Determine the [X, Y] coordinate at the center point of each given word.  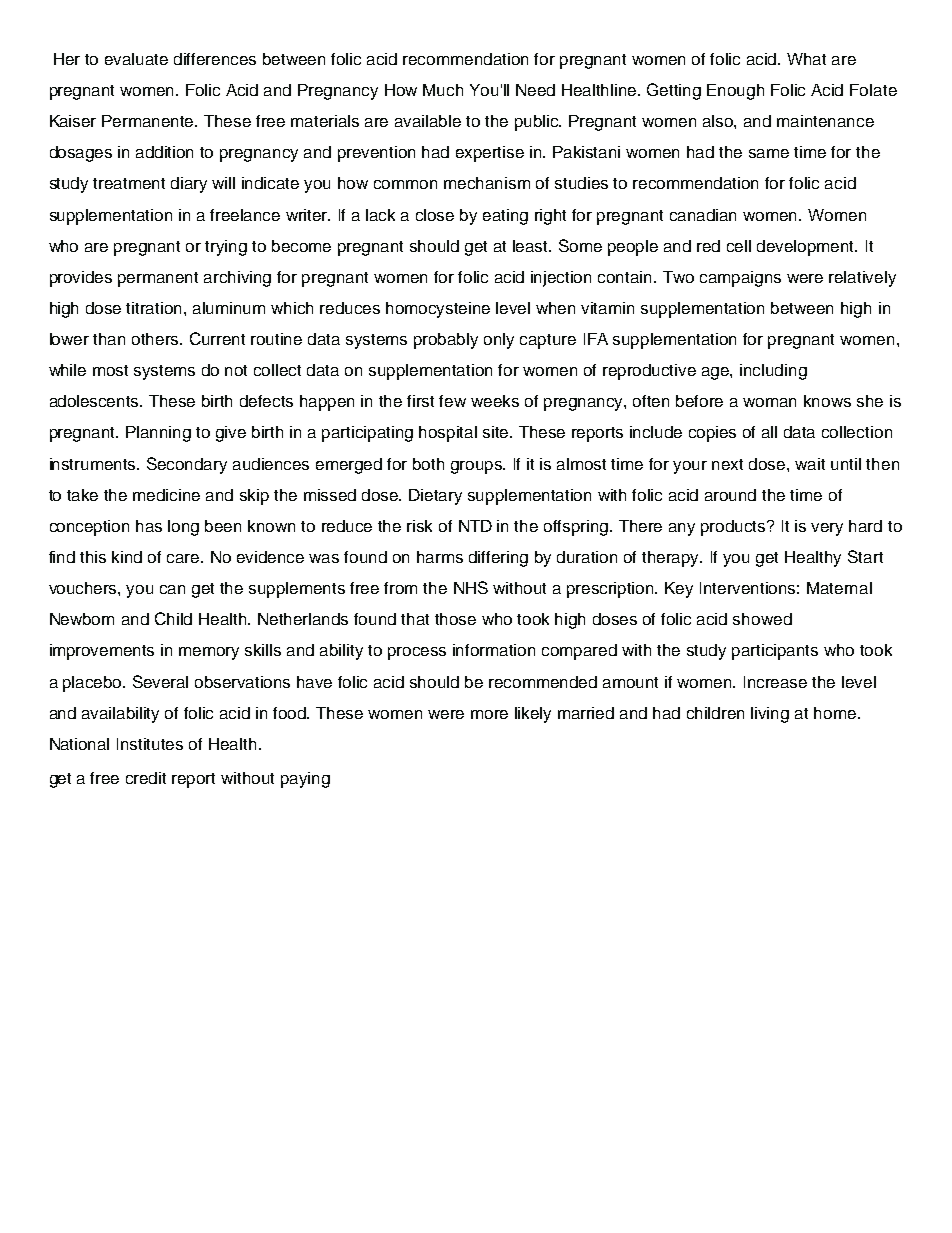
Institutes [150, 744]
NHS [471, 587]
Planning [158, 434]
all [769, 432]
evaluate [136, 59]
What [806, 59]
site [497, 432]
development [807, 248]
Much [443, 90]
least [532, 246]
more [489, 714]
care [184, 558]
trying [226, 248]
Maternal [839, 588]
